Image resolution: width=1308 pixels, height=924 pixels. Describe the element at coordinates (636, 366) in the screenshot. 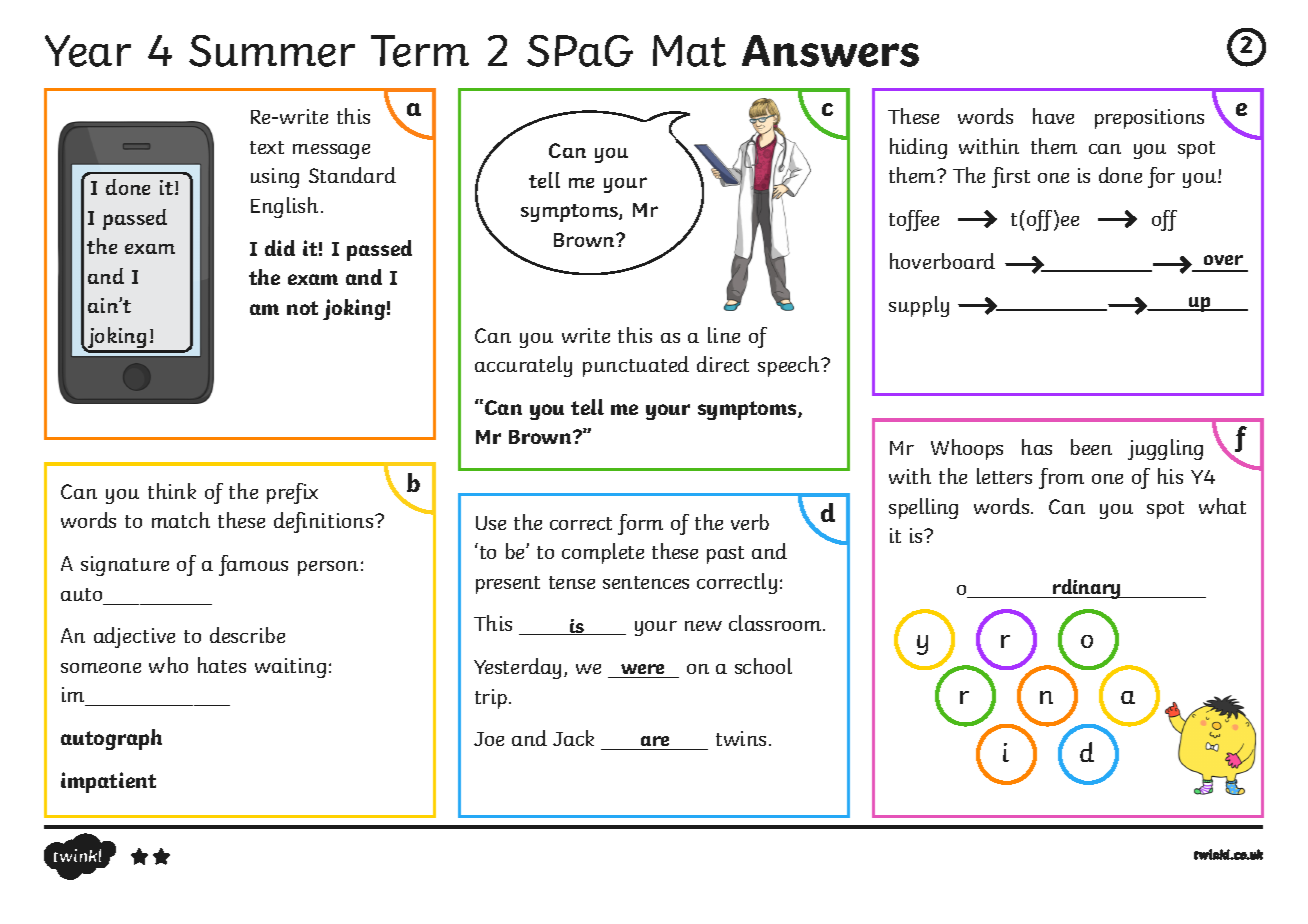

I see `punctuated` at that location.
